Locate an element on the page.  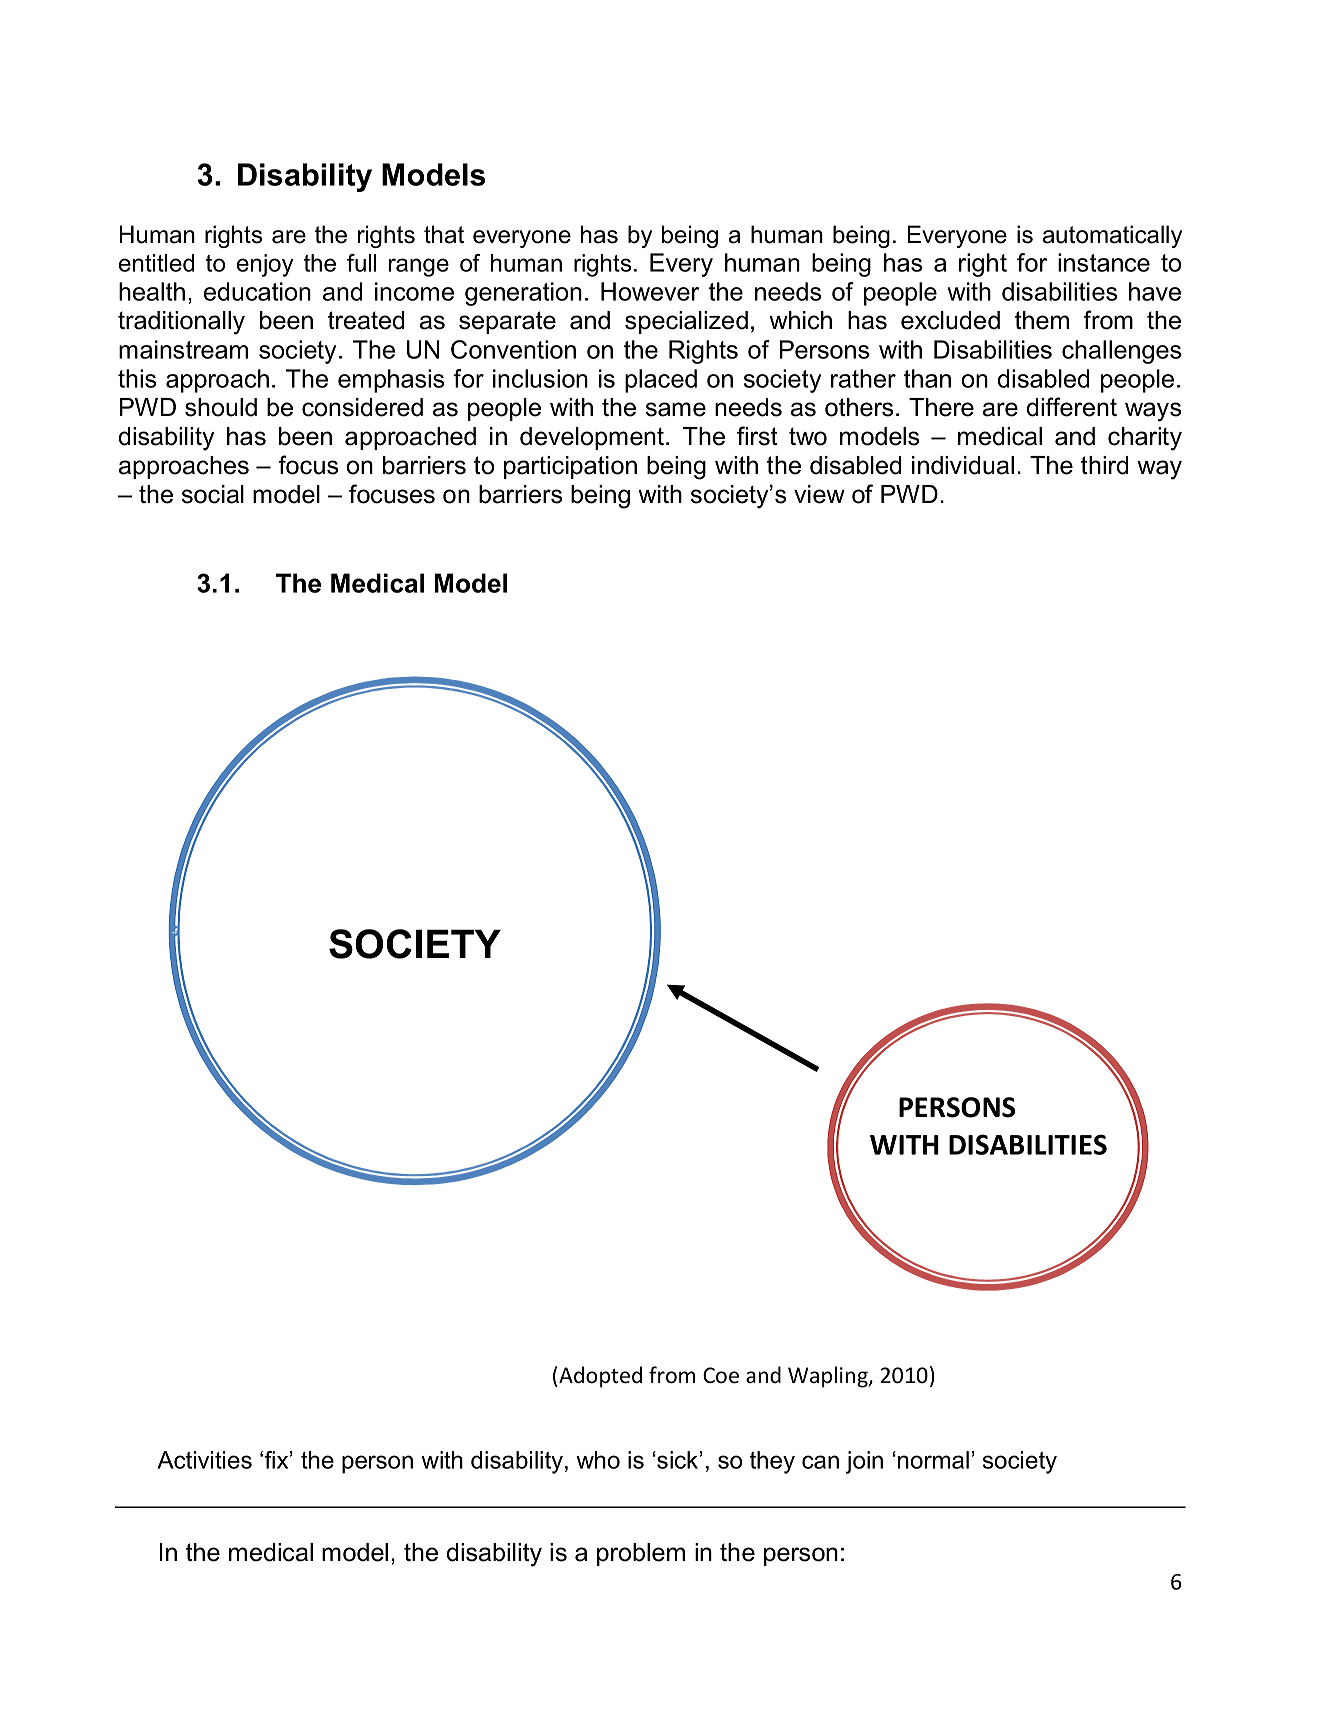
Activities is located at coordinates (204, 1460).
